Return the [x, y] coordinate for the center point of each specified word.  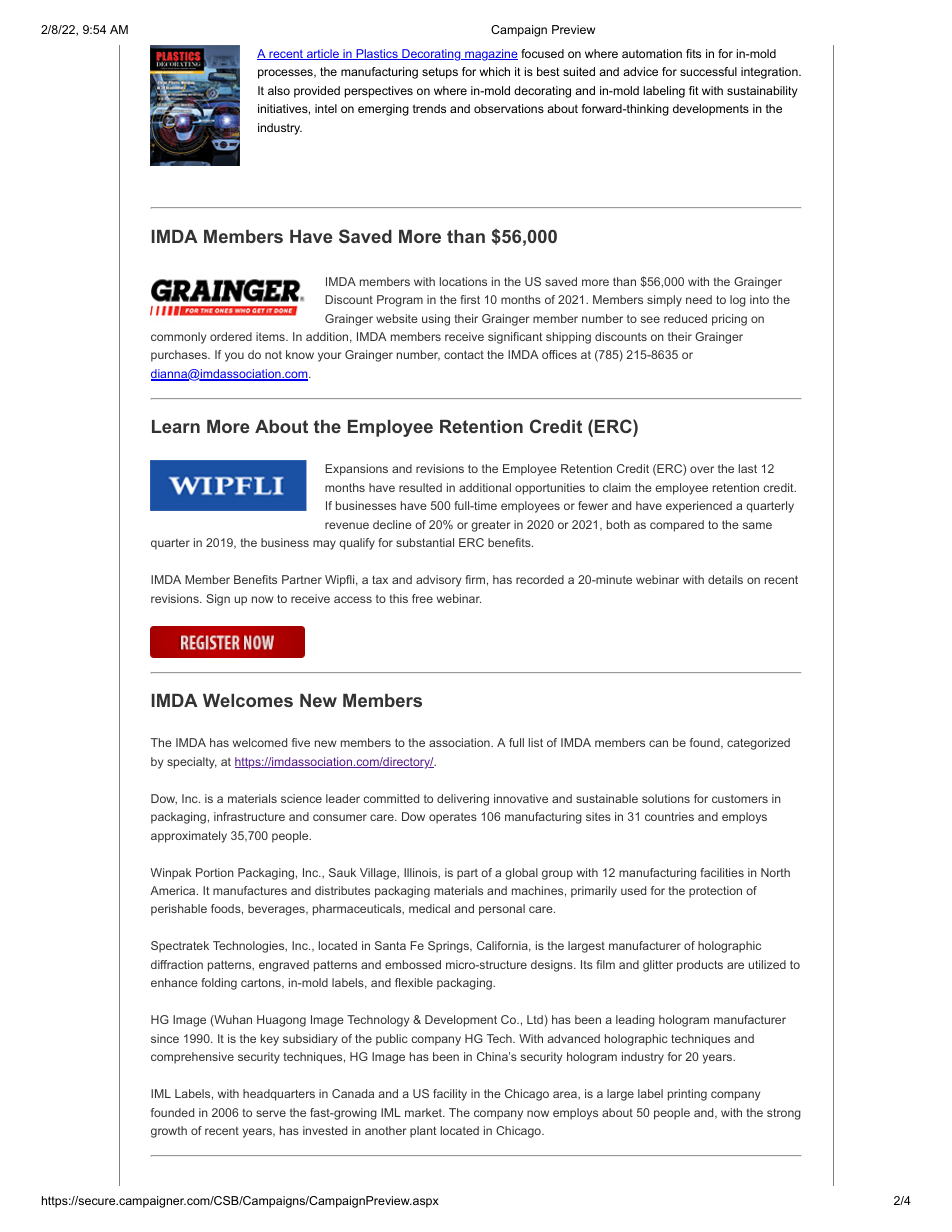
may [324, 545]
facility [450, 1095]
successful [708, 71]
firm [475, 579]
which [494, 71]
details [725, 579]
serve [271, 1113]
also [279, 90]
